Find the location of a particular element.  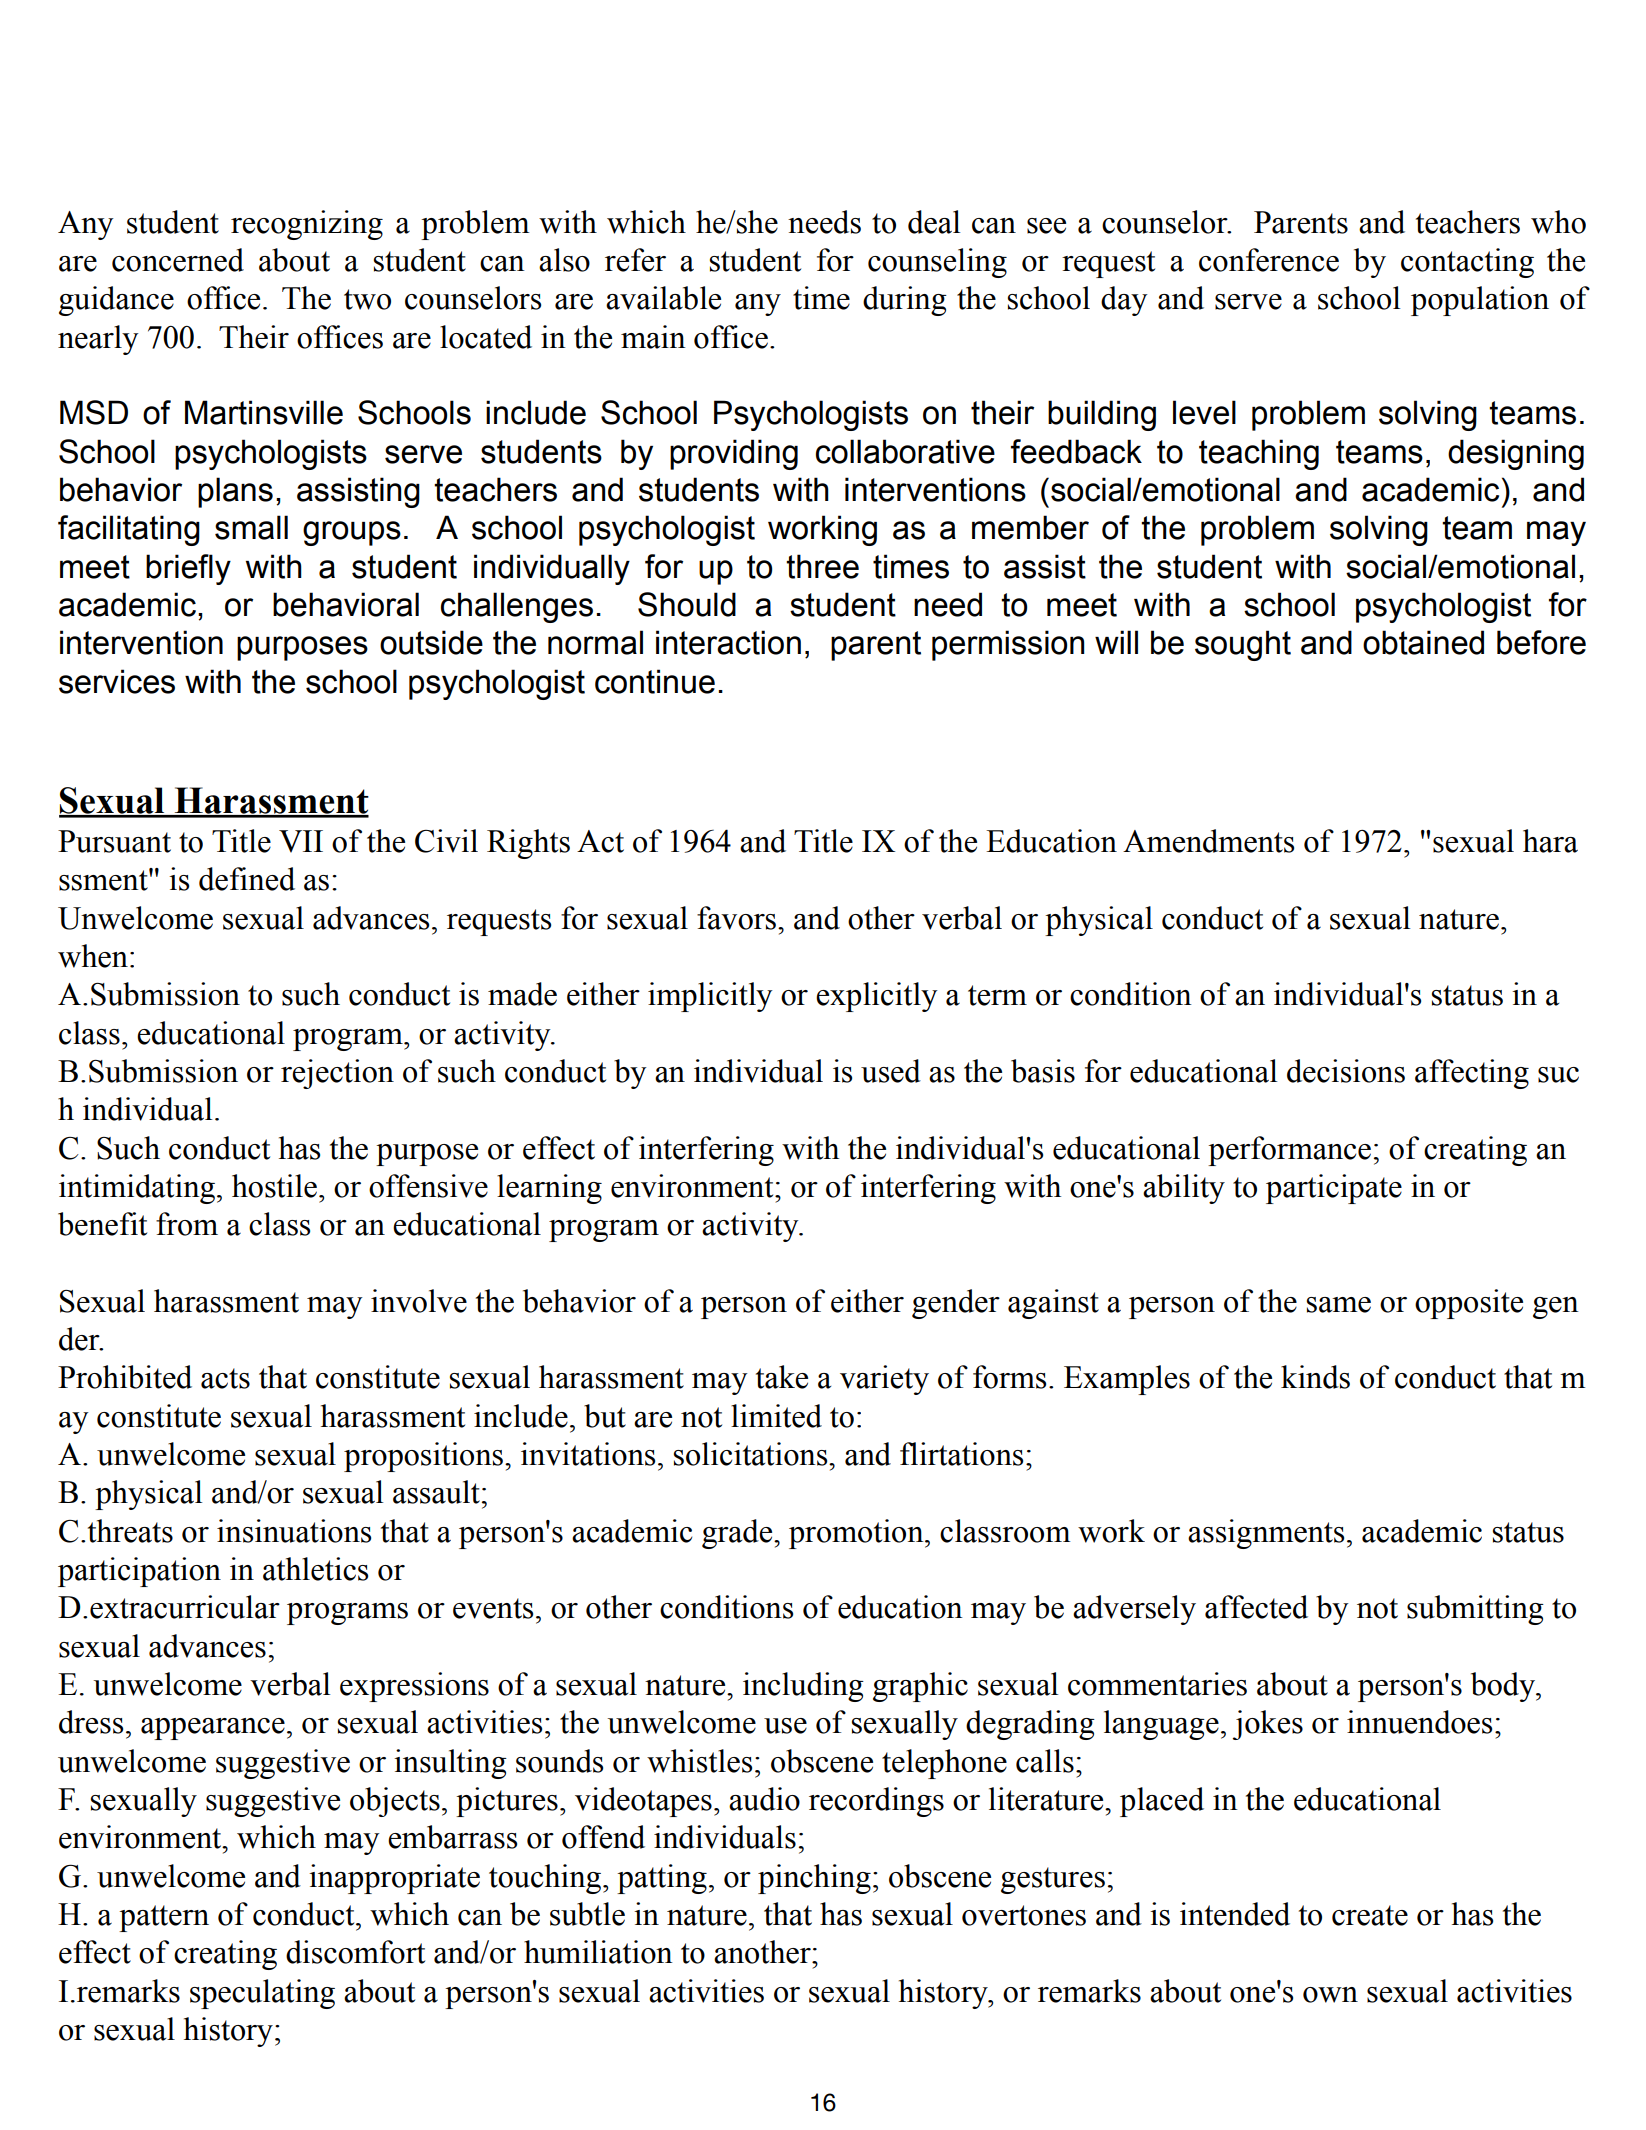

pinching is located at coordinates (814, 1879).
